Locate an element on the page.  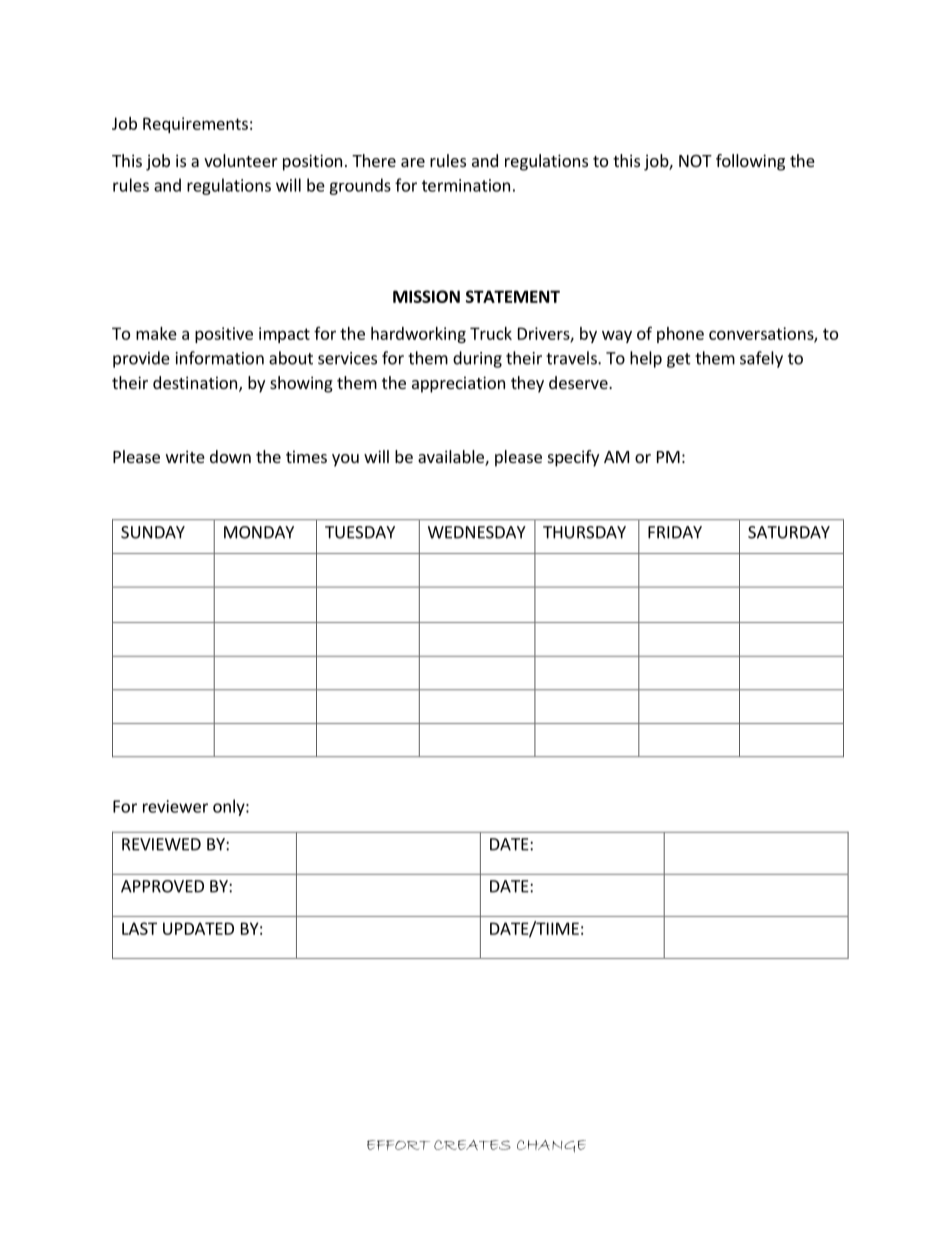
NOT is located at coordinates (695, 161).
